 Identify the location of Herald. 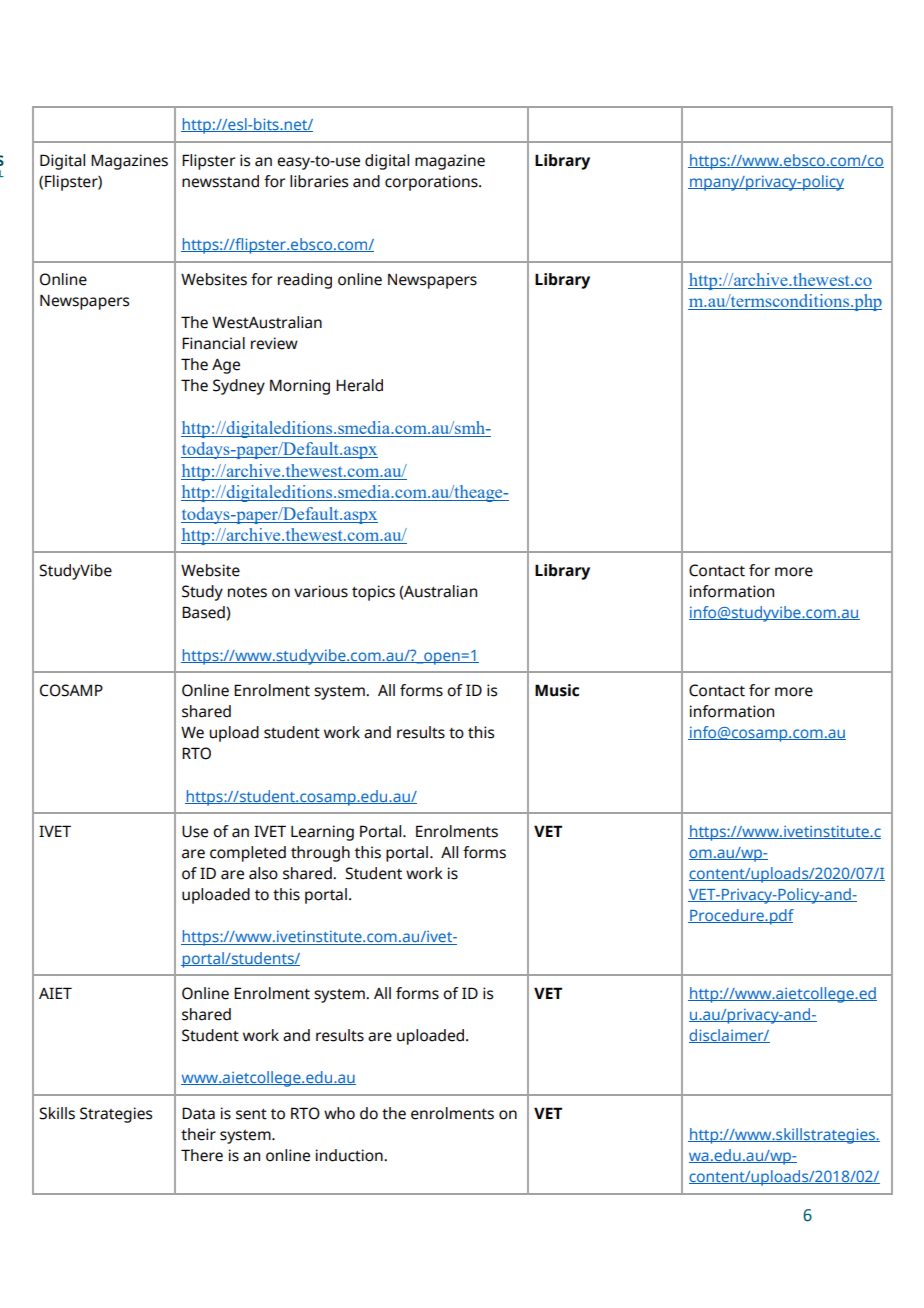
(359, 385).
